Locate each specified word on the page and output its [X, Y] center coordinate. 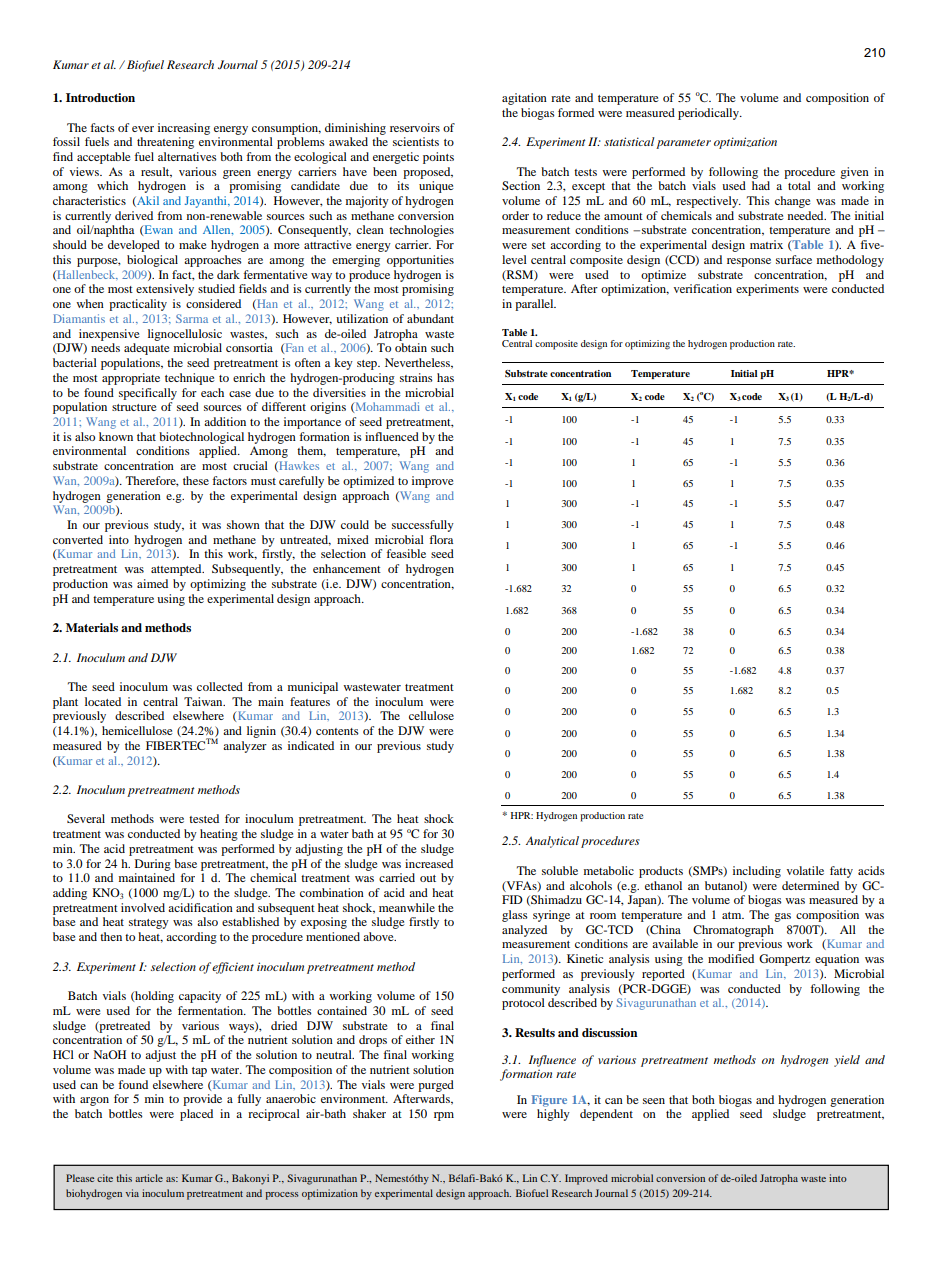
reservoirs [415, 127]
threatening [165, 143]
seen [654, 1101]
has [445, 377]
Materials [92, 627]
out [428, 878]
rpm [444, 1116]
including [757, 872]
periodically [709, 114]
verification [703, 288]
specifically [148, 394]
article [149, 1178]
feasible [406, 553]
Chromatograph [733, 931]
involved [143, 907]
